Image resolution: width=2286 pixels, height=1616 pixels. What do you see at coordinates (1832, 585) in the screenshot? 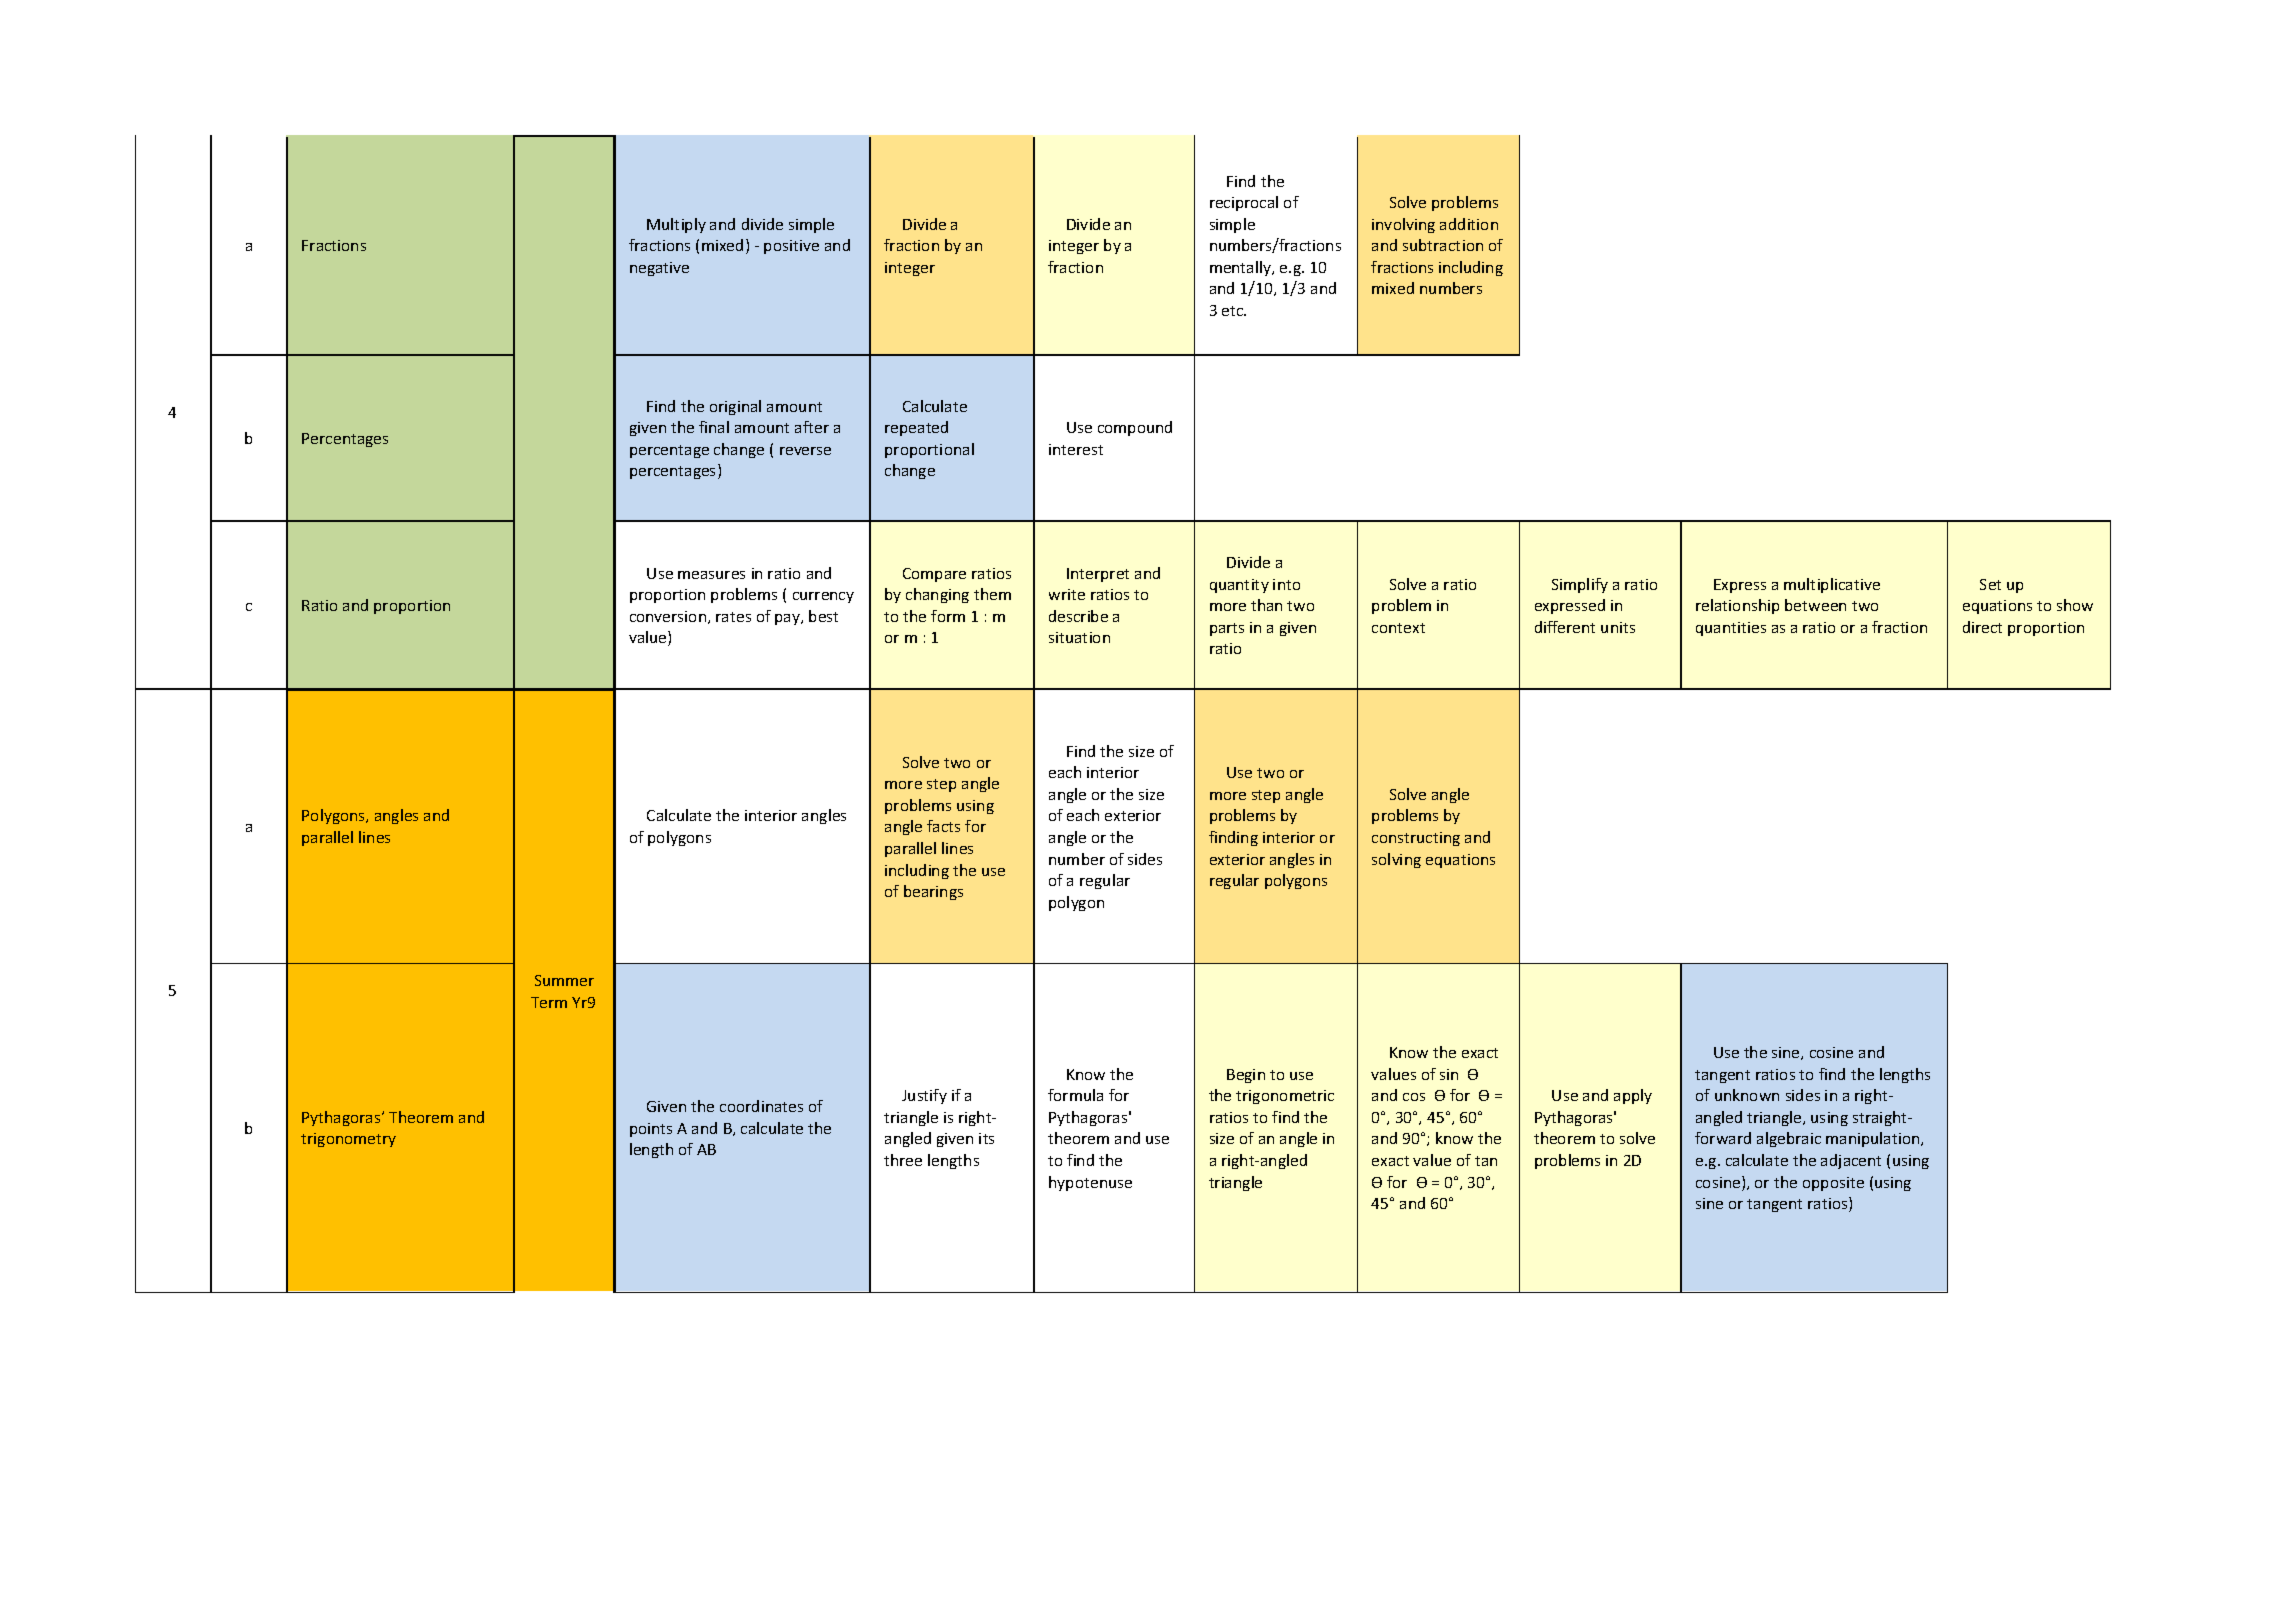
I see `multiplicative` at bounding box center [1832, 585].
